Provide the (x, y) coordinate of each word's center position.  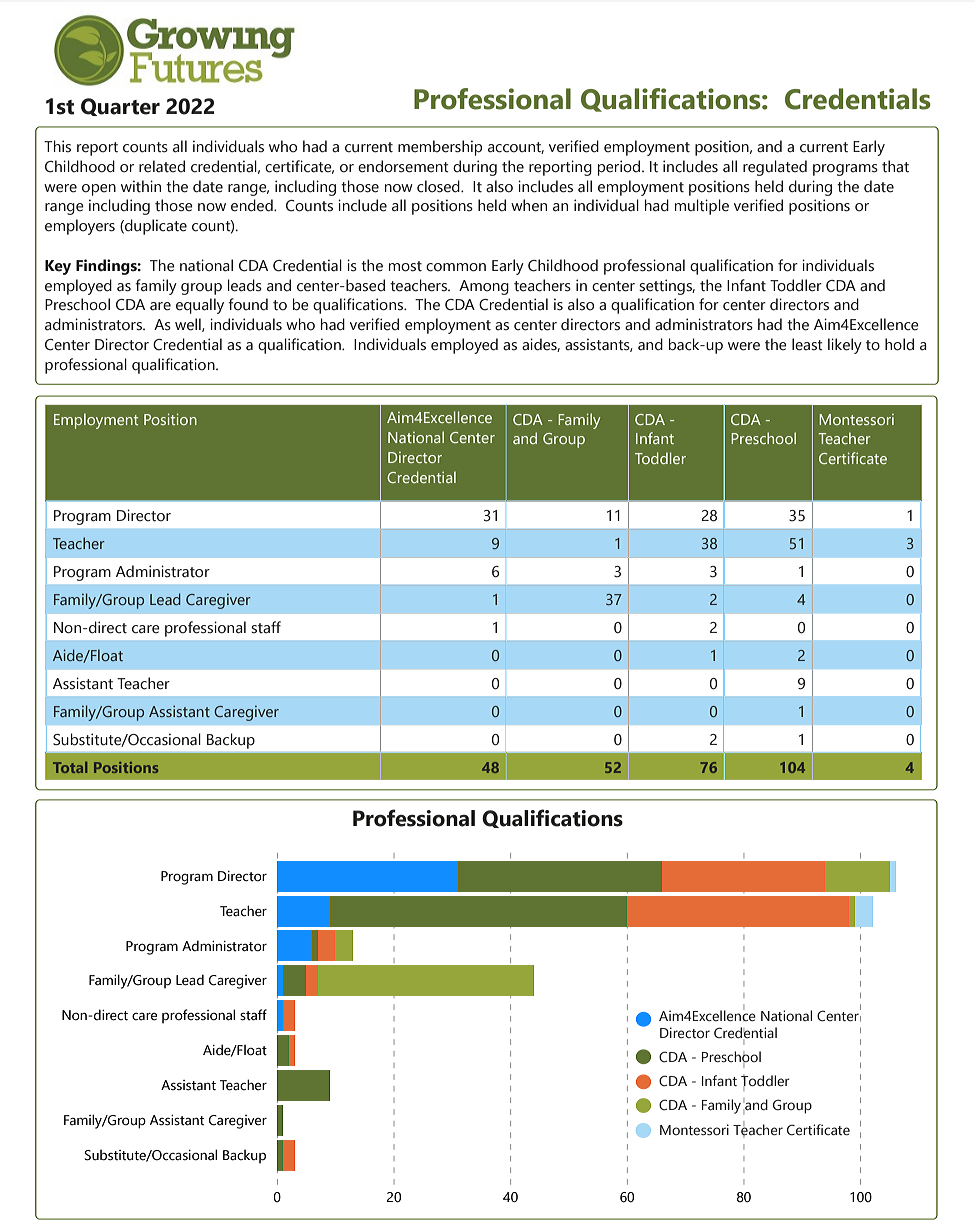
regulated (775, 168)
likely (845, 346)
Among (484, 287)
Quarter (120, 107)
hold (899, 344)
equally (200, 306)
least (807, 344)
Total (70, 767)
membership (440, 148)
